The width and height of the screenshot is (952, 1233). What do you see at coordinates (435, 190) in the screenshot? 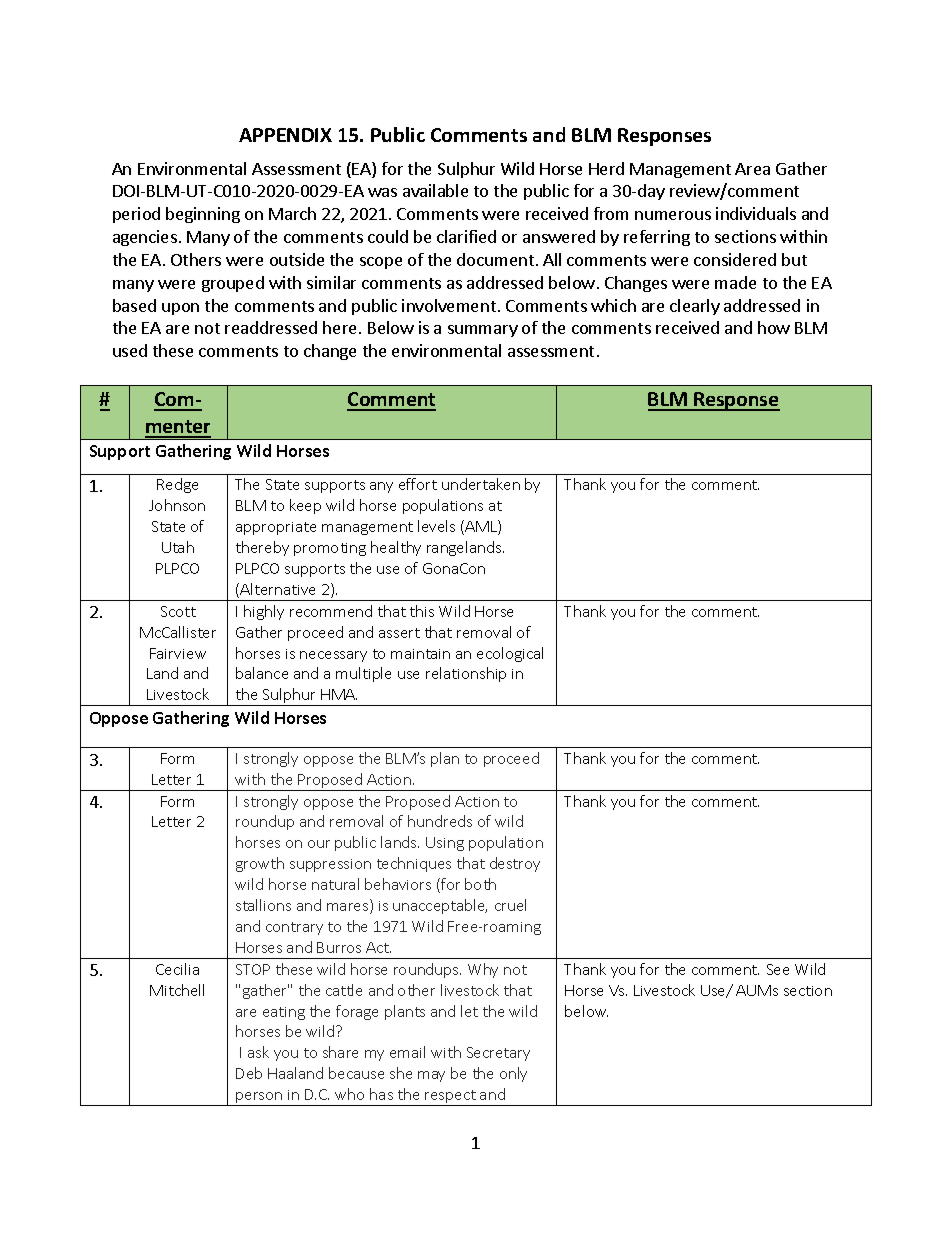
I see `available` at bounding box center [435, 190].
